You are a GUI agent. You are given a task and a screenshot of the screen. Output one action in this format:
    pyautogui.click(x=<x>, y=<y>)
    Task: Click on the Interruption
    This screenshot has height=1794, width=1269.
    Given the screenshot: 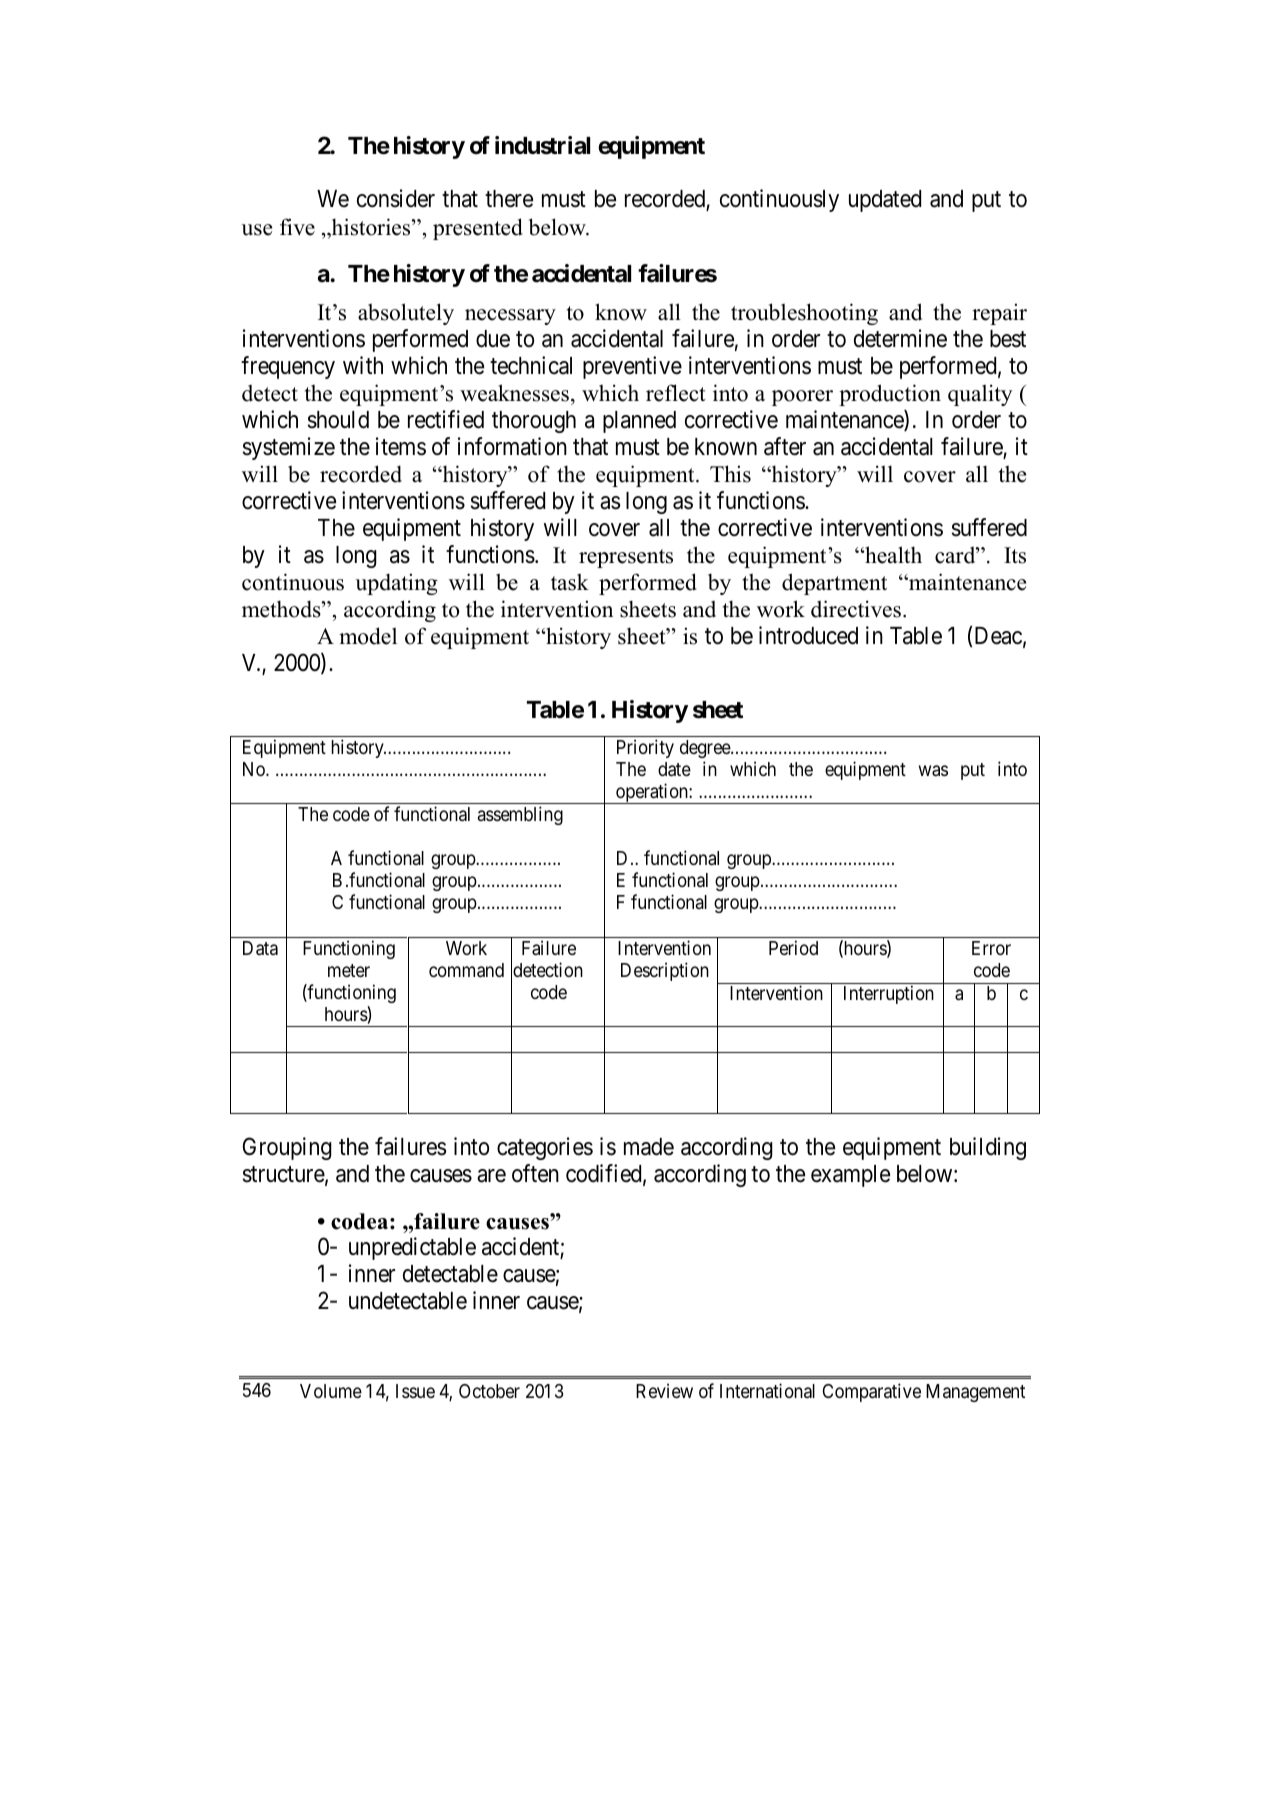 What is the action you would take?
    pyautogui.click(x=889, y=994)
